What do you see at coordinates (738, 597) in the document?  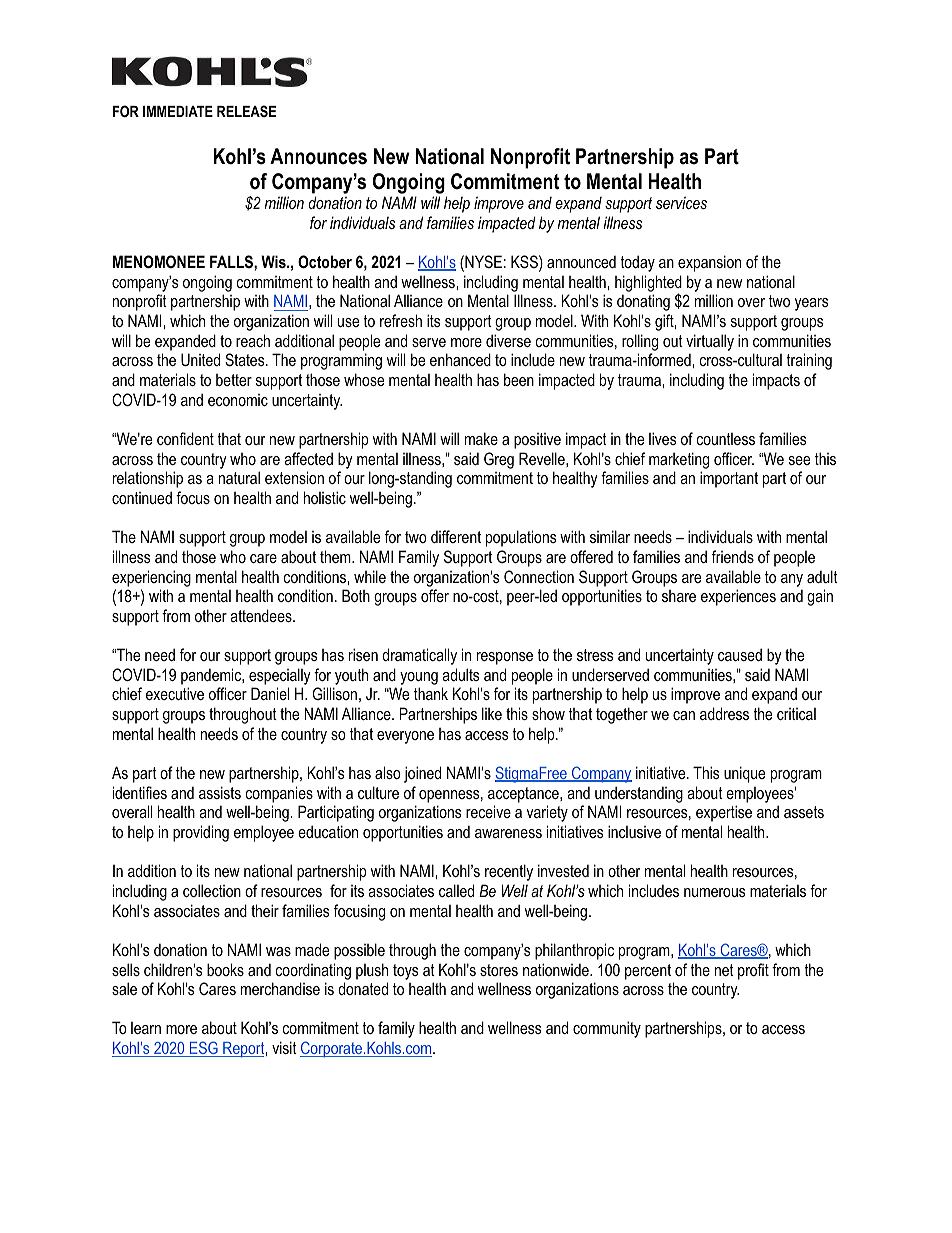 I see `experiences` at bounding box center [738, 597].
